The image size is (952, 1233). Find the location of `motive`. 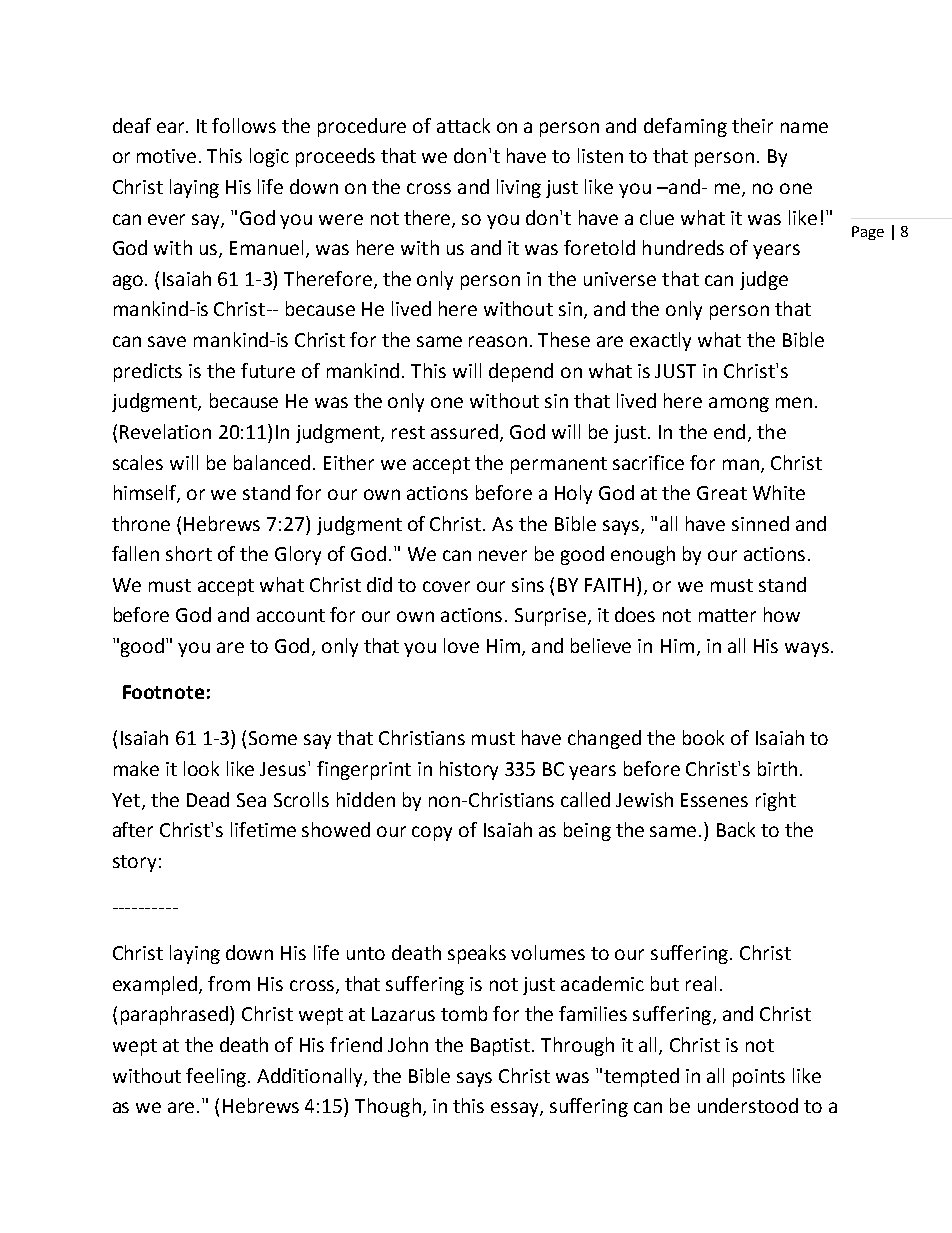

motive is located at coordinates (168, 156).
